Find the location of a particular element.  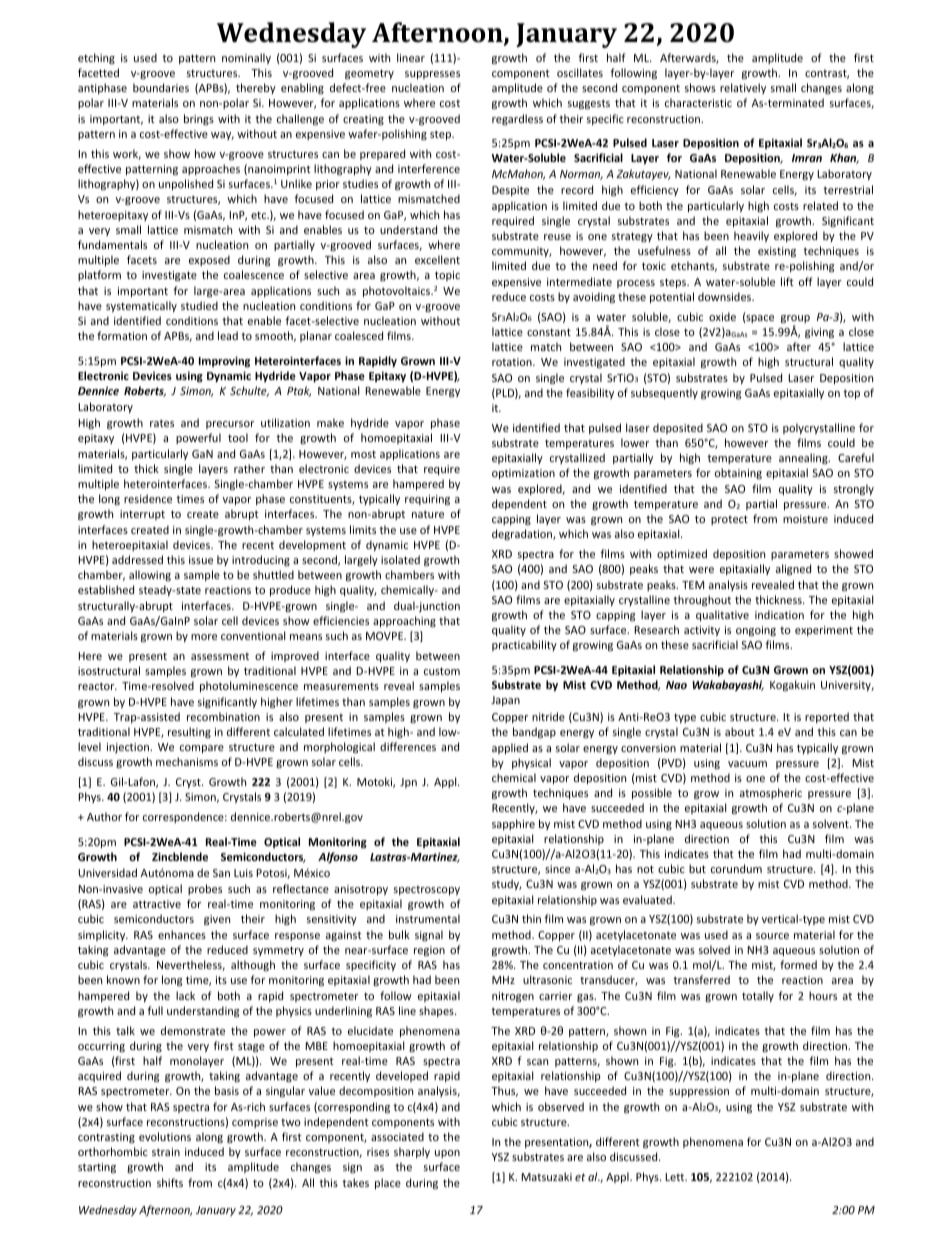

more is located at coordinates (204, 637).
